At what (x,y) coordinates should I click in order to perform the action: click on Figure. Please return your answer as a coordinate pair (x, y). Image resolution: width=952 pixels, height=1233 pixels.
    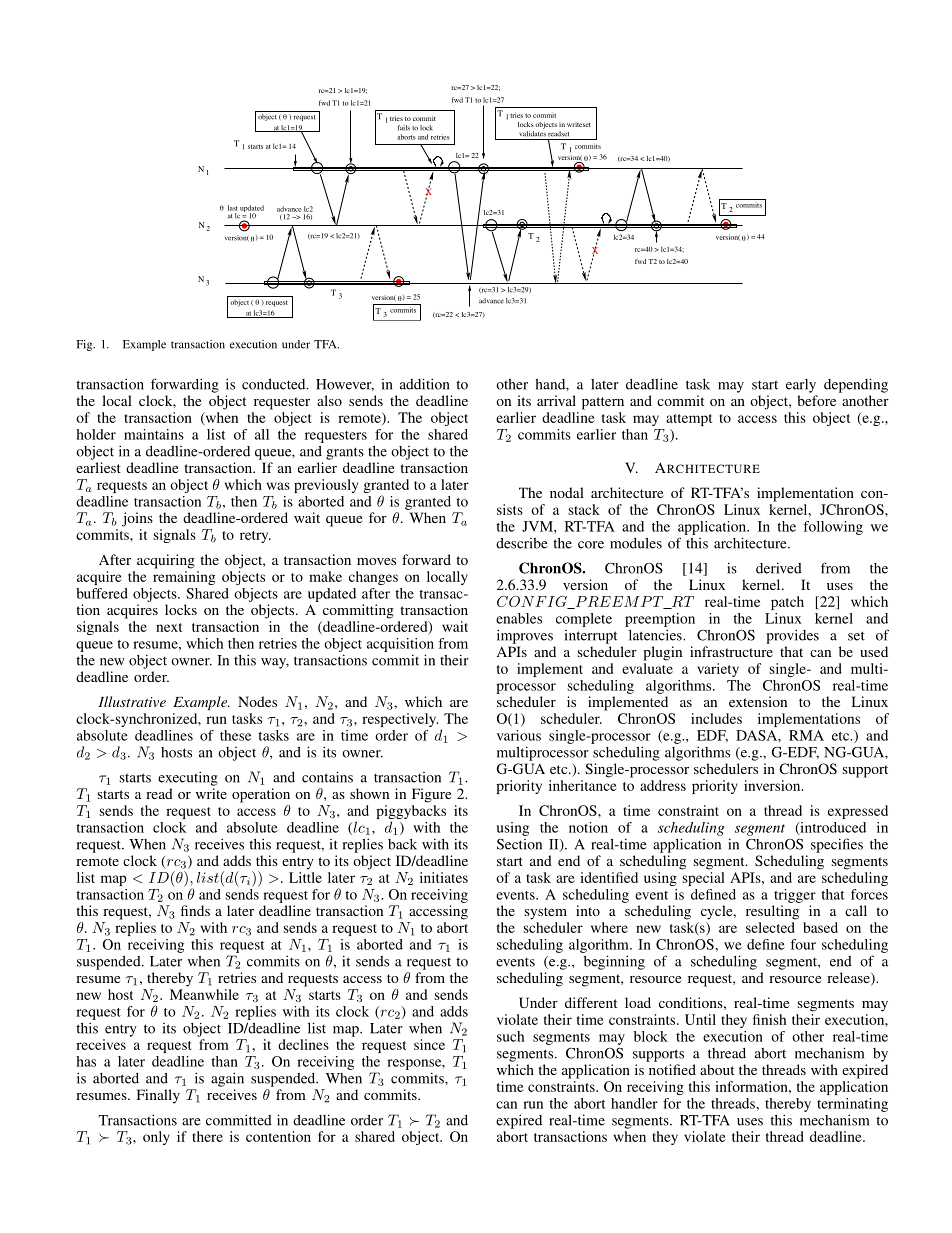
    Looking at the image, I should click on (431, 795).
